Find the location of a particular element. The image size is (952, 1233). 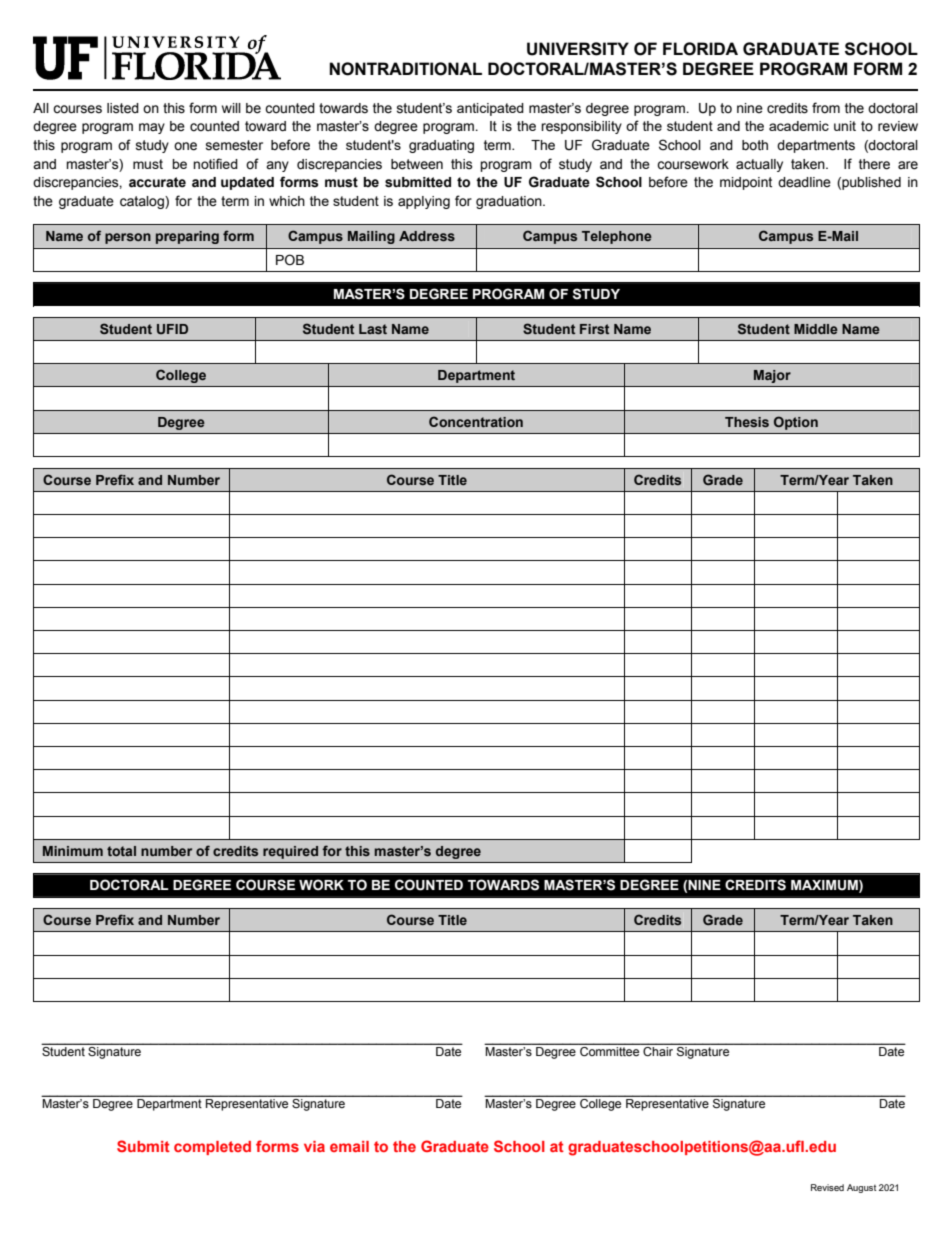

Revised is located at coordinates (827, 1187).
